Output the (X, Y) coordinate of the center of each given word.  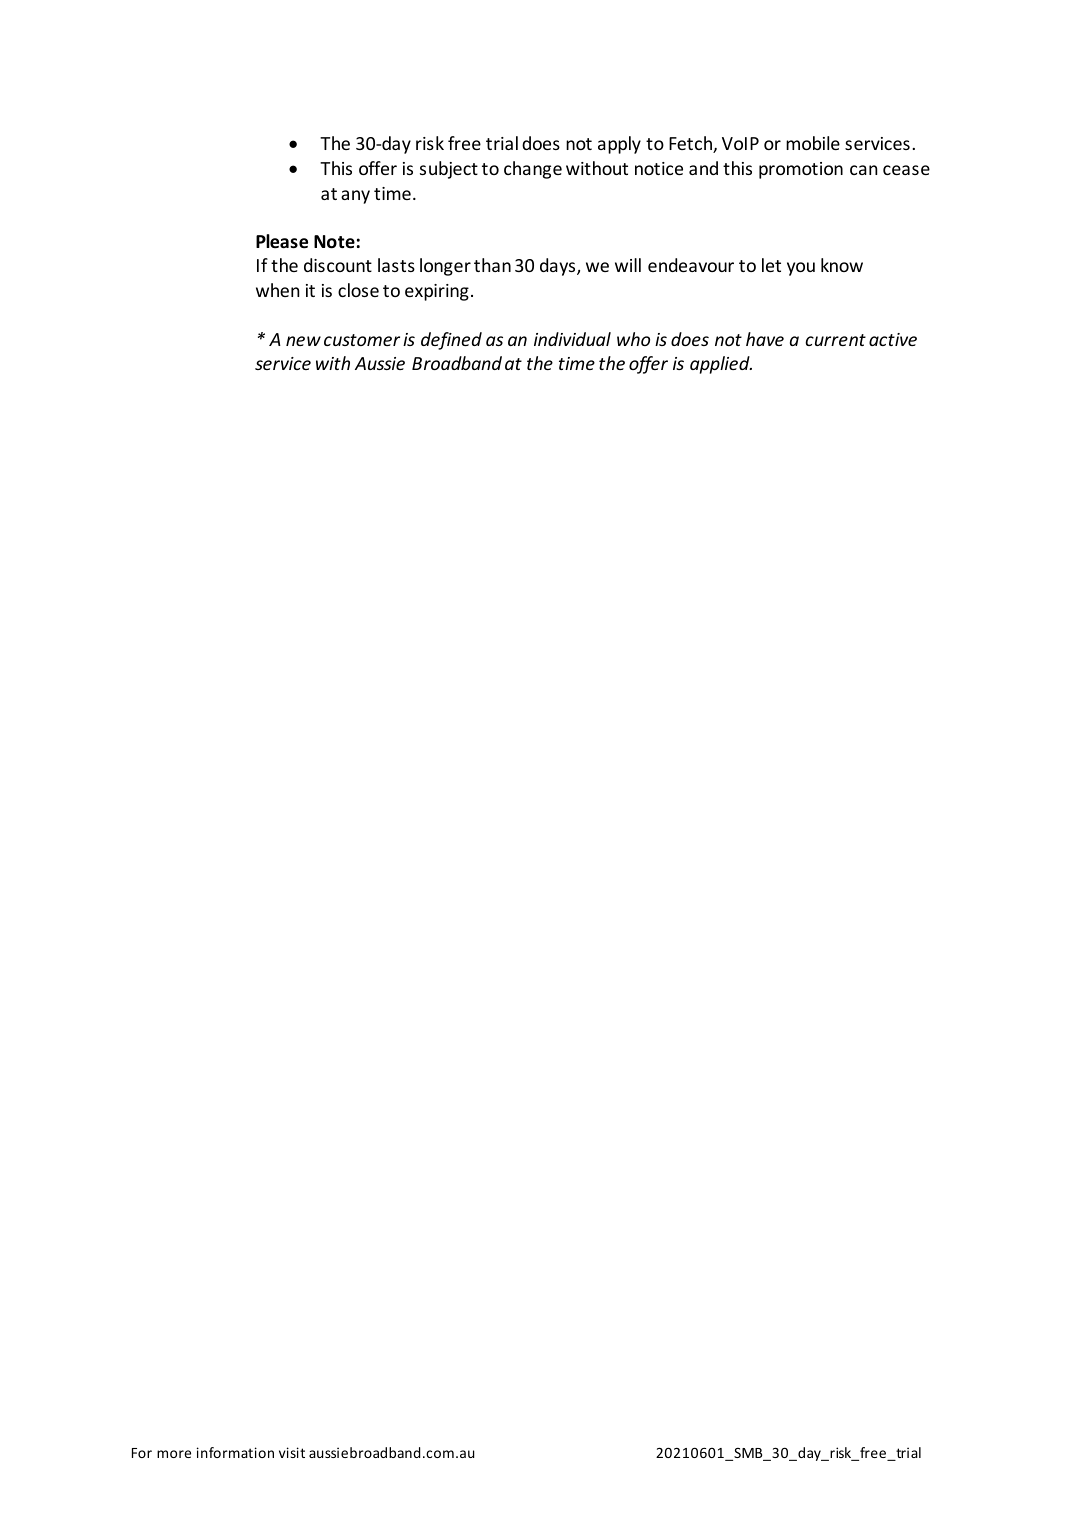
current (835, 340)
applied (721, 365)
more (174, 1454)
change (533, 170)
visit (292, 1452)
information (235, 1452)
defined (451, 341)
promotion (801, 170)
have (765, 339)
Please (282, 241)
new (303, 341)
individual (572, 339)
